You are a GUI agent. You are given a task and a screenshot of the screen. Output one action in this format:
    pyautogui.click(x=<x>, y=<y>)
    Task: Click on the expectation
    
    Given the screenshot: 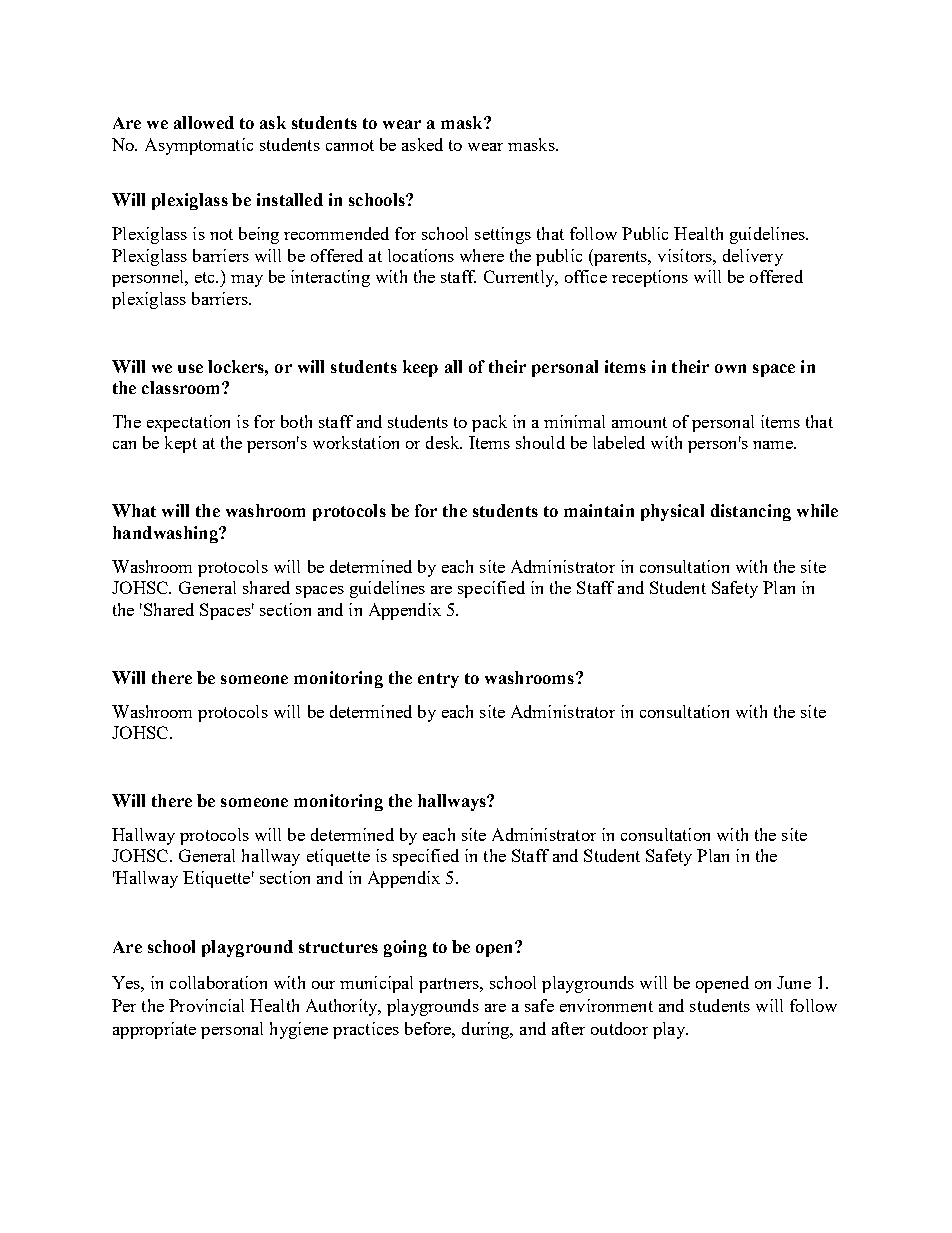 What is the action you would take?
    pyautogui.click(x=188, y=423)
